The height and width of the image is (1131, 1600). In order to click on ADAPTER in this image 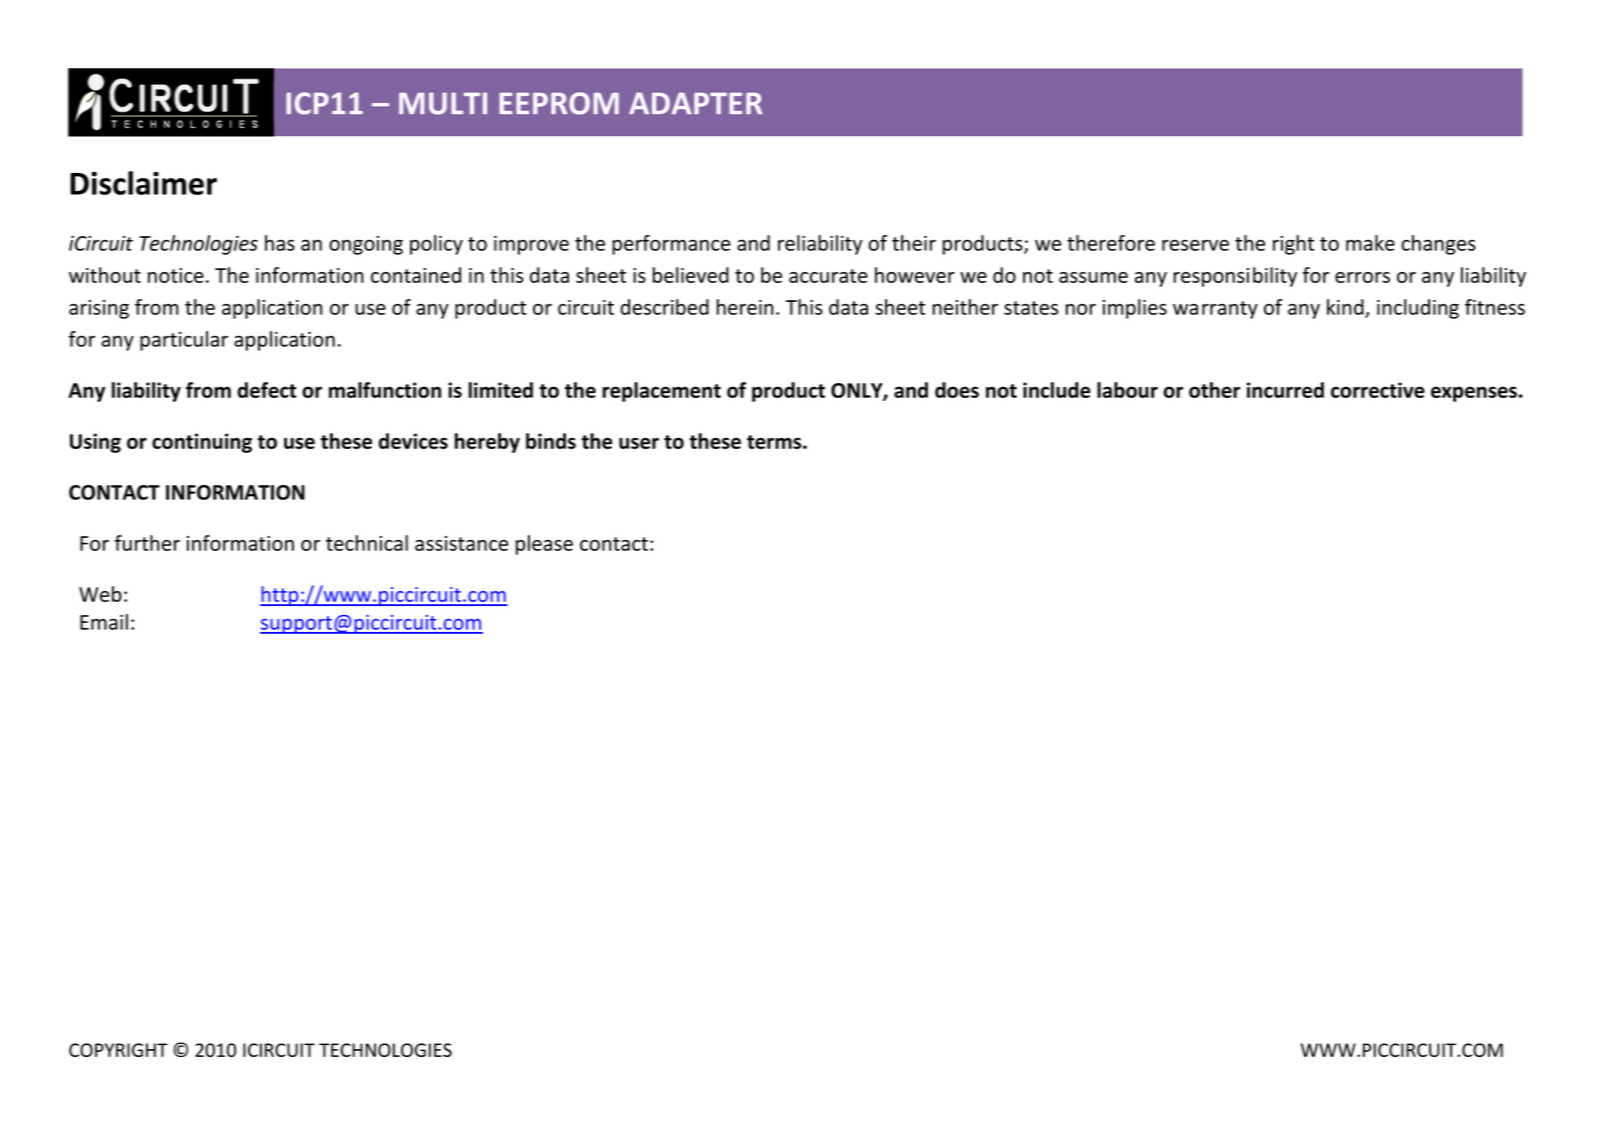, I will do `click(695, 103)`.
